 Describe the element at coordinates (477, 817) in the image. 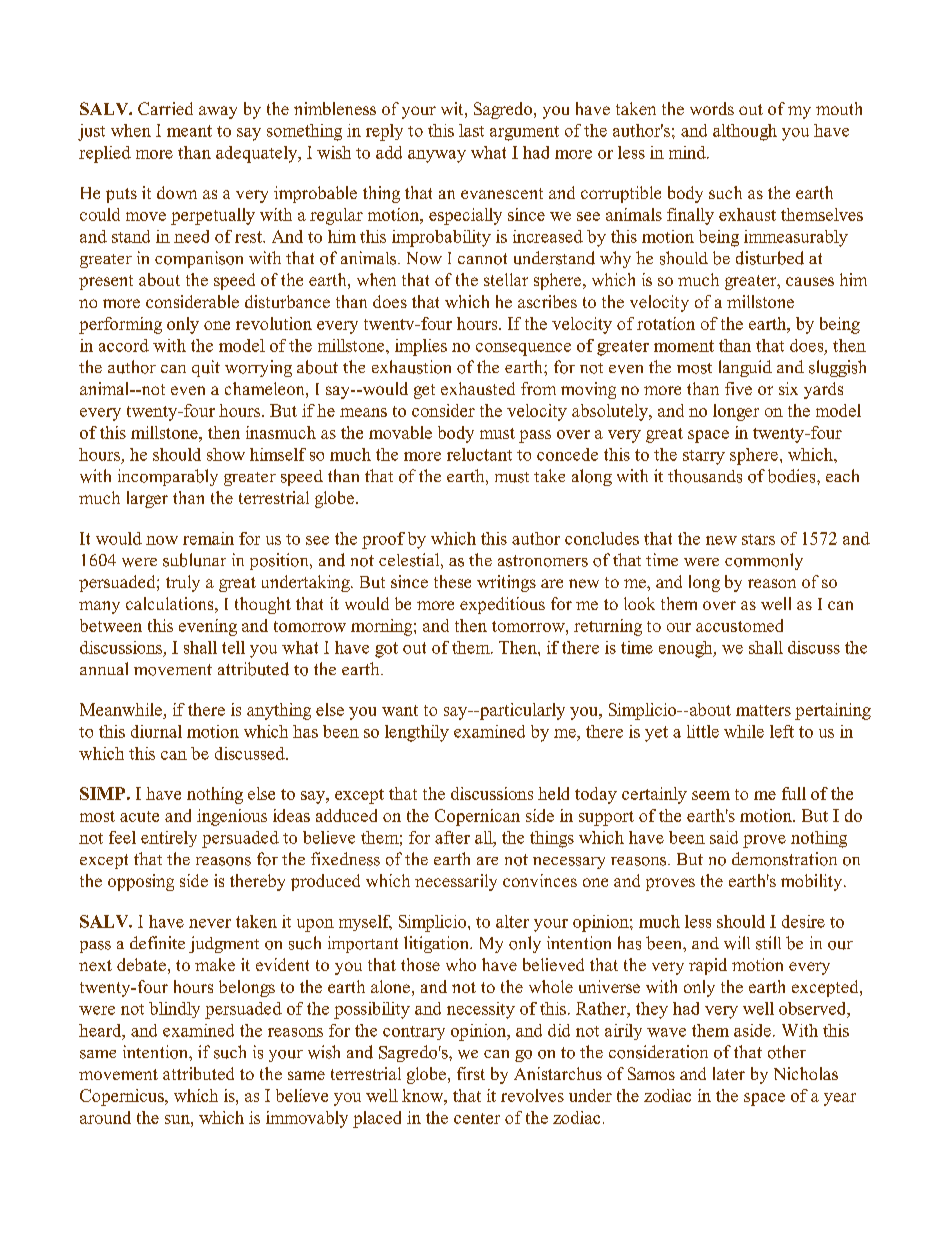

I see `Copernican` at that location.
